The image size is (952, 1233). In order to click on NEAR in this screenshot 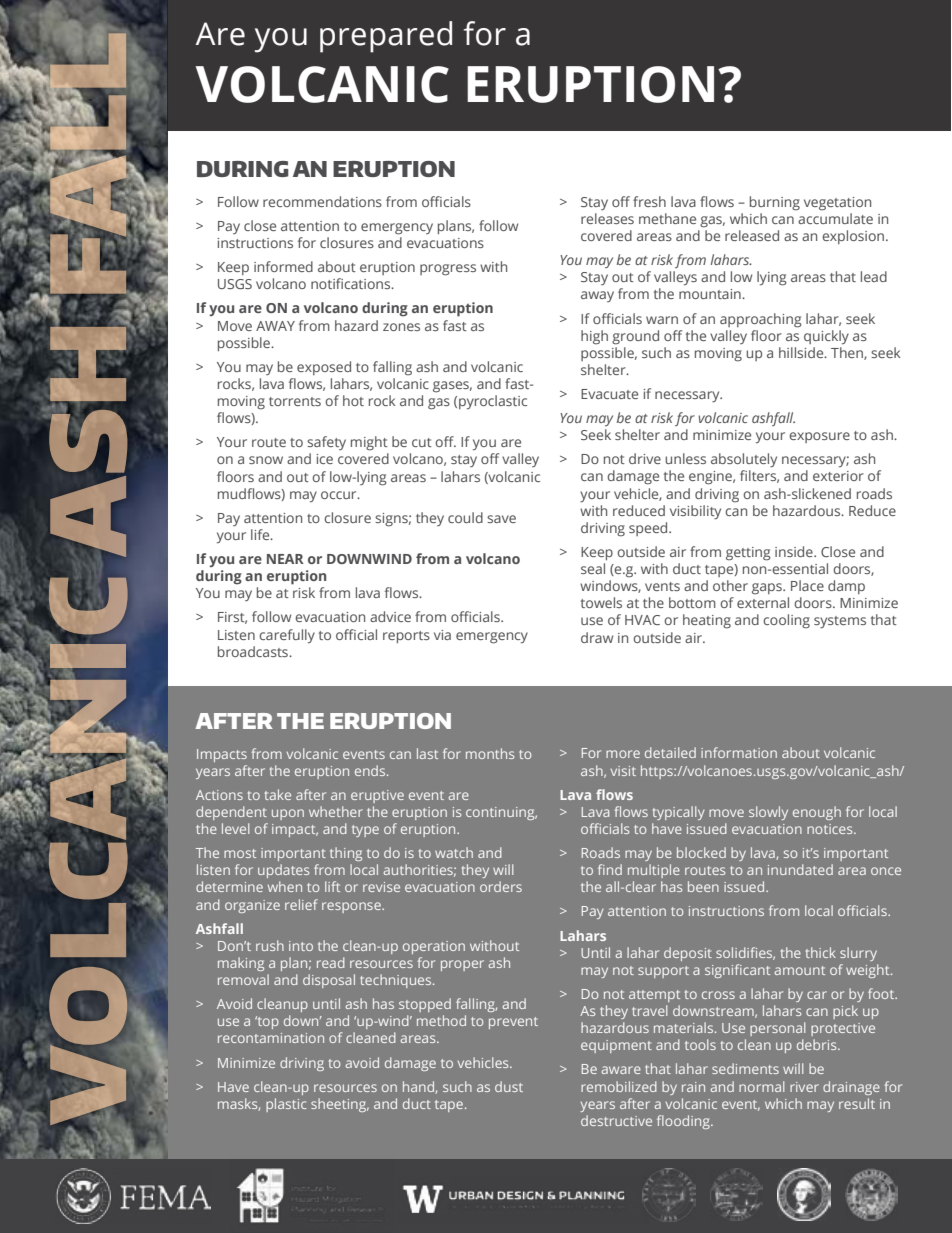, I will do `click(285, 559)`.
